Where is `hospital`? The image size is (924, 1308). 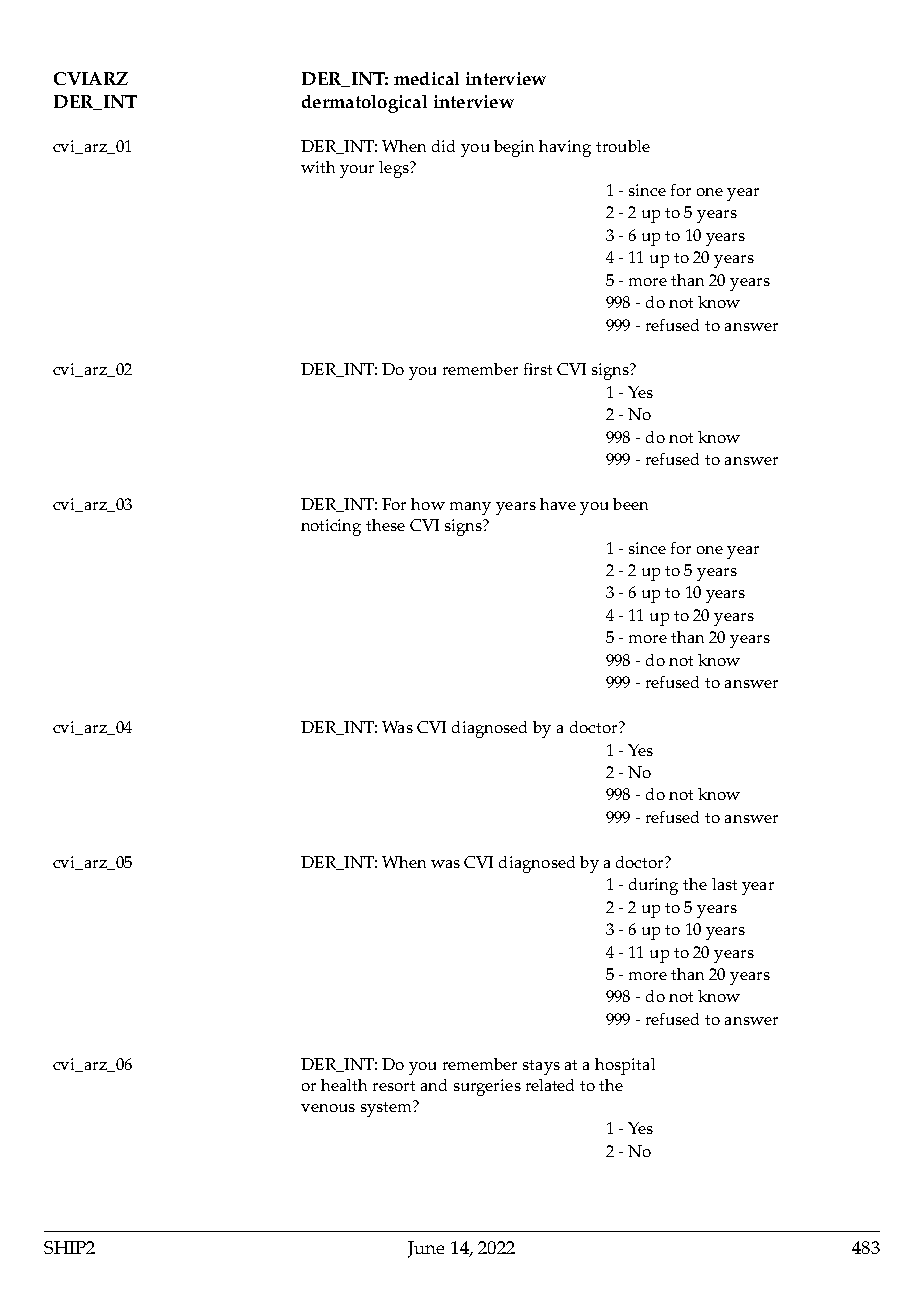
hospital is located at coordinates (625, 1066).
